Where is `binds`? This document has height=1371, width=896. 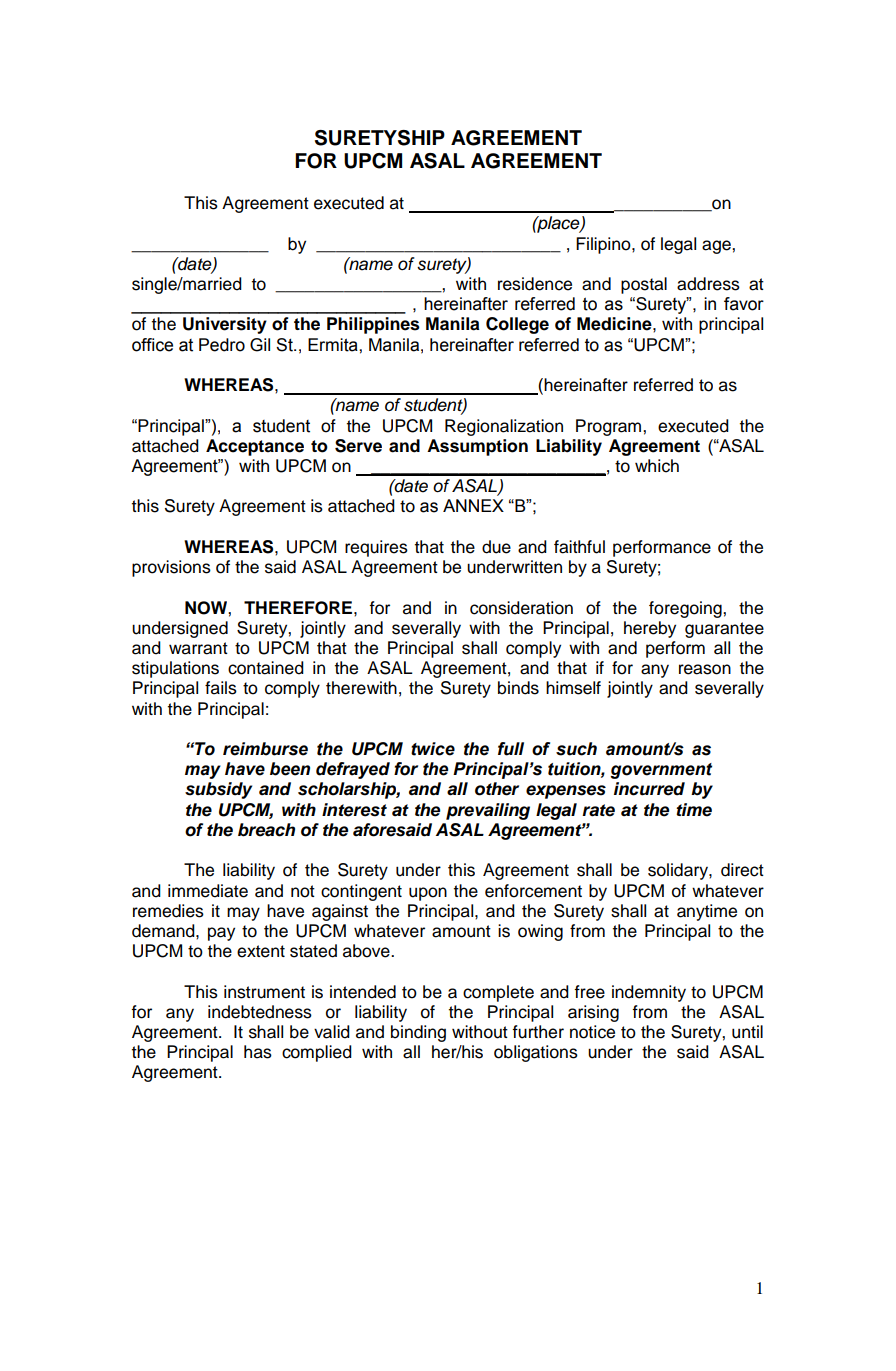
binds is located at coordinates (518, 688).
